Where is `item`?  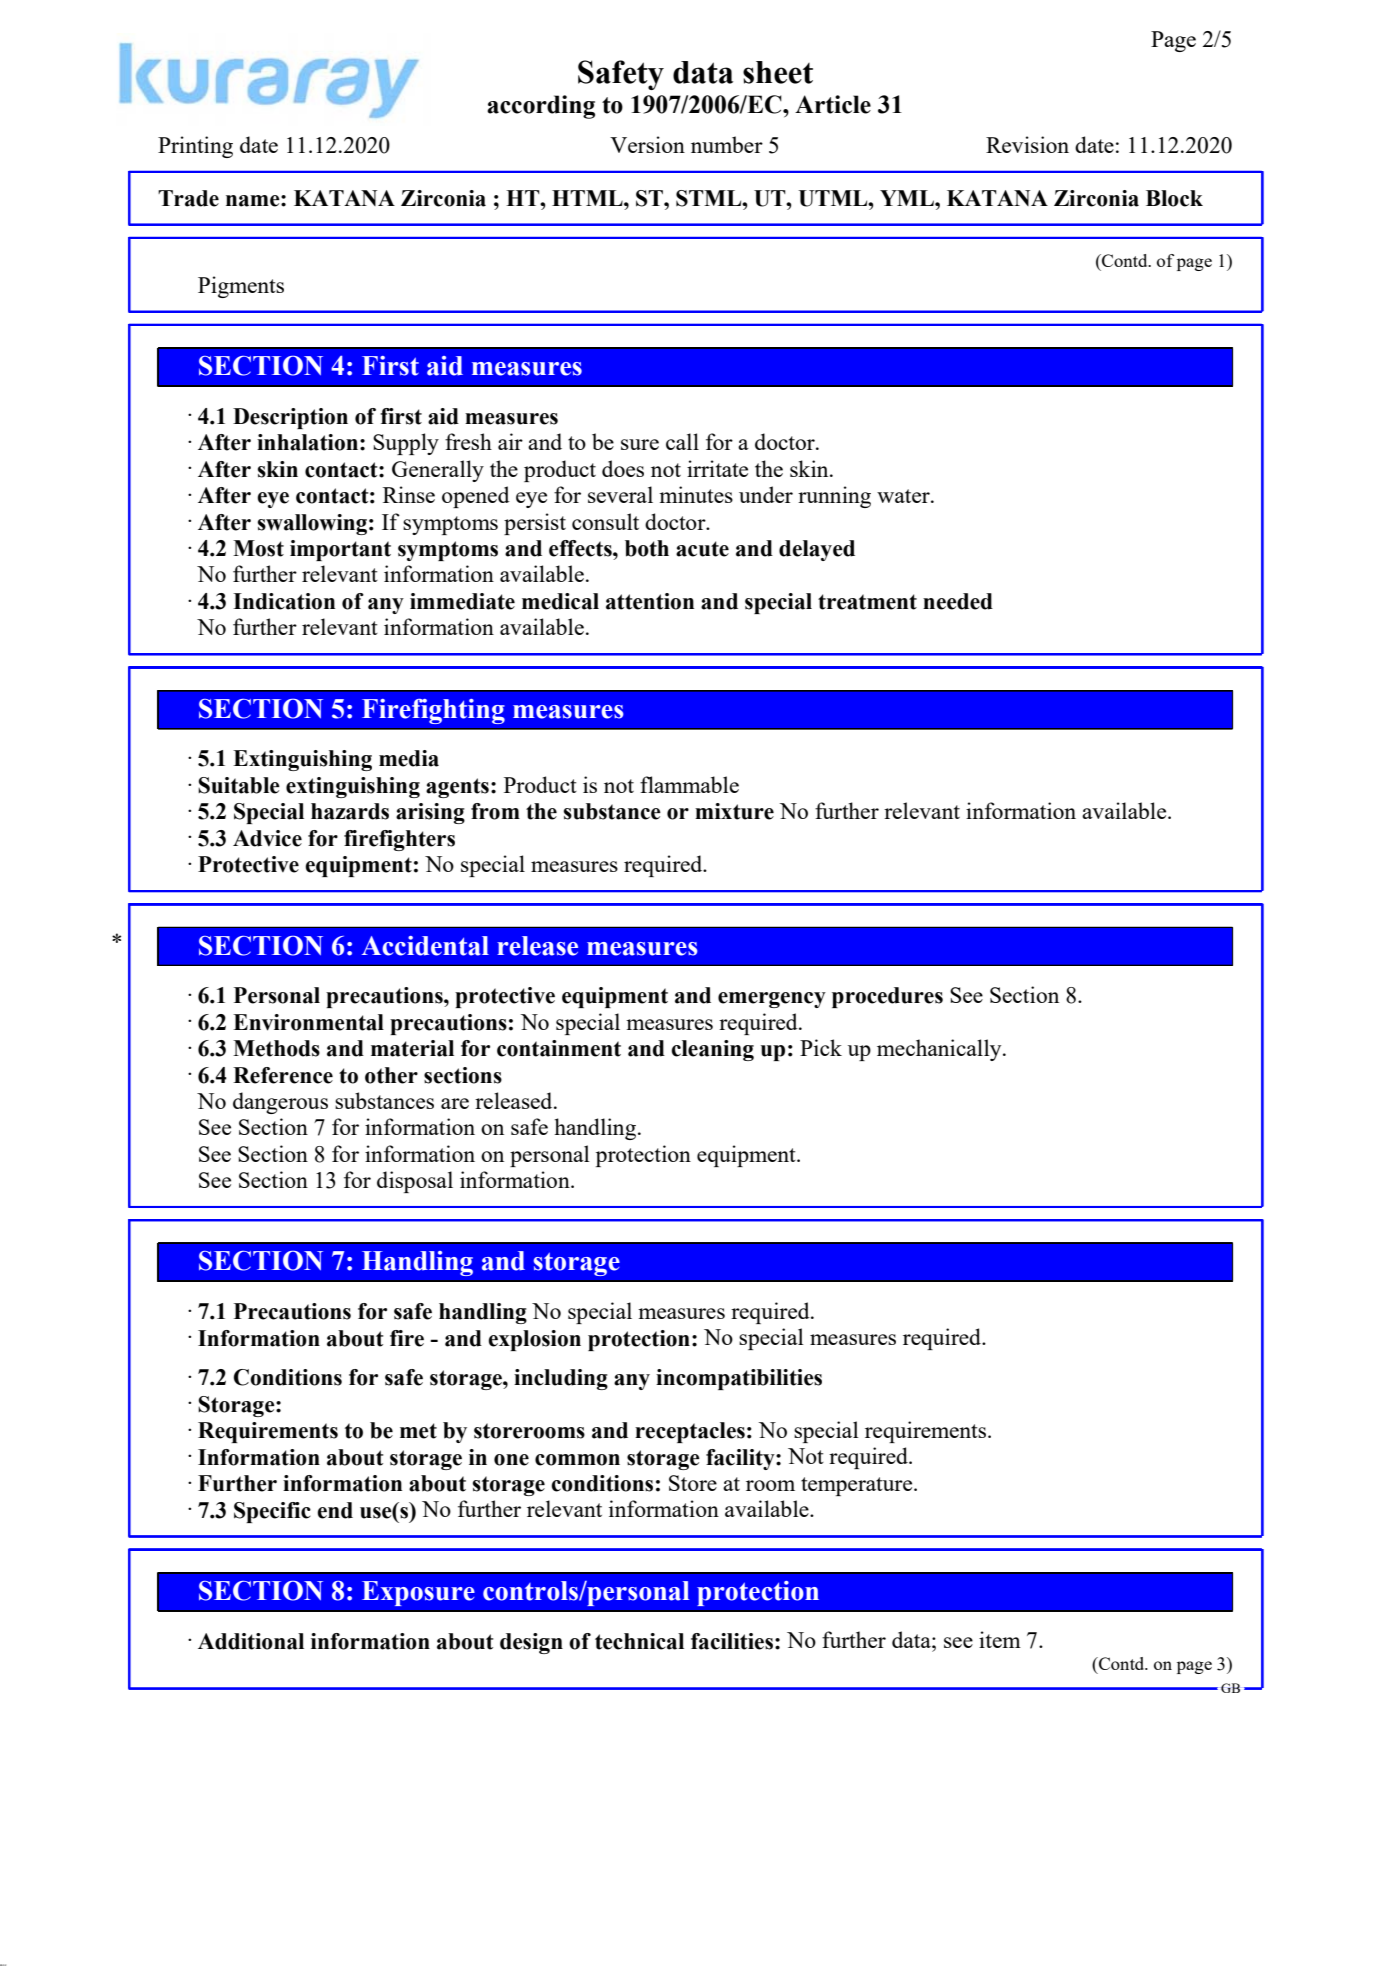 item is located at coordinates (1000, 1639).
